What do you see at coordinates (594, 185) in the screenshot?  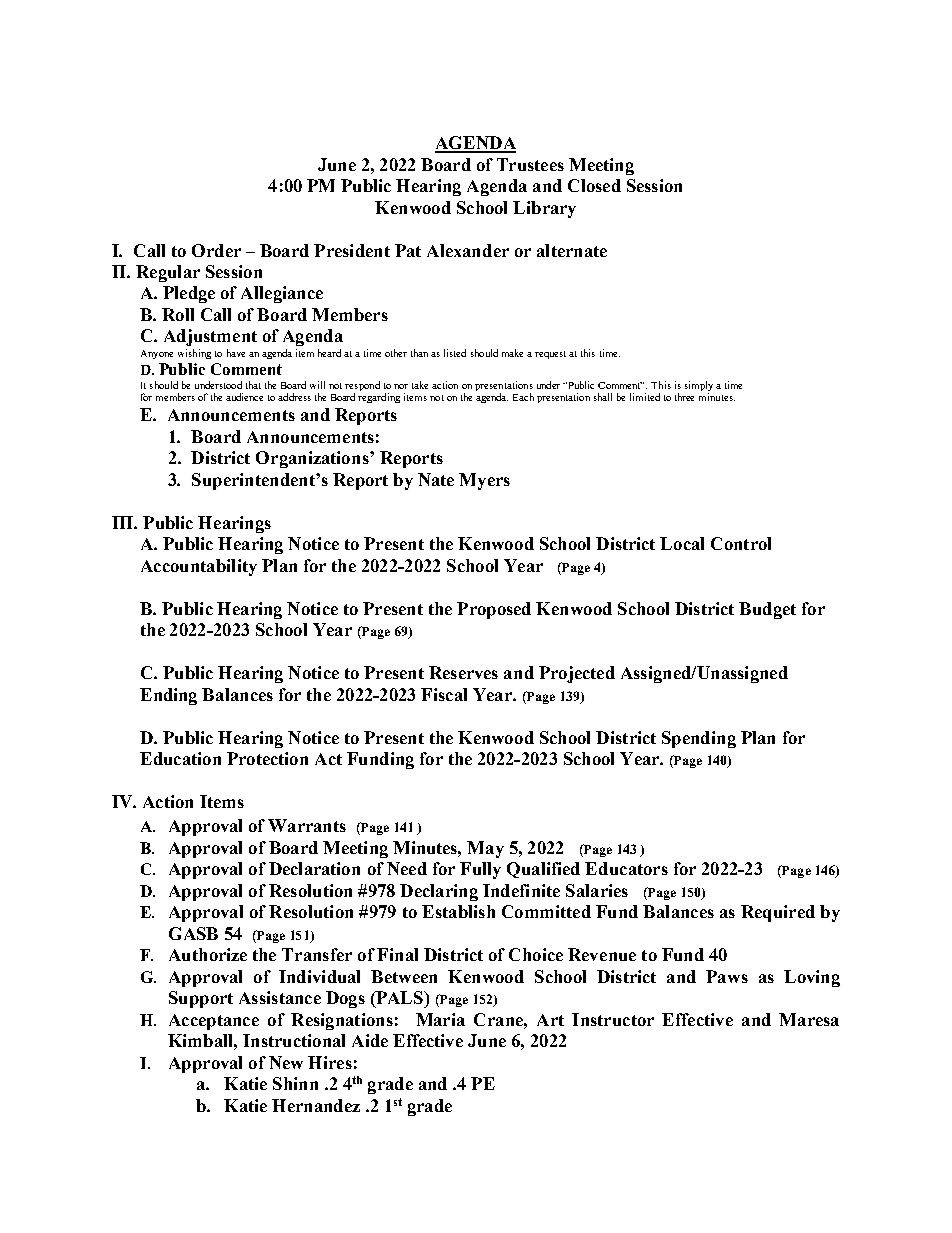 I see `Closed` at bounding box center [594, 185].
